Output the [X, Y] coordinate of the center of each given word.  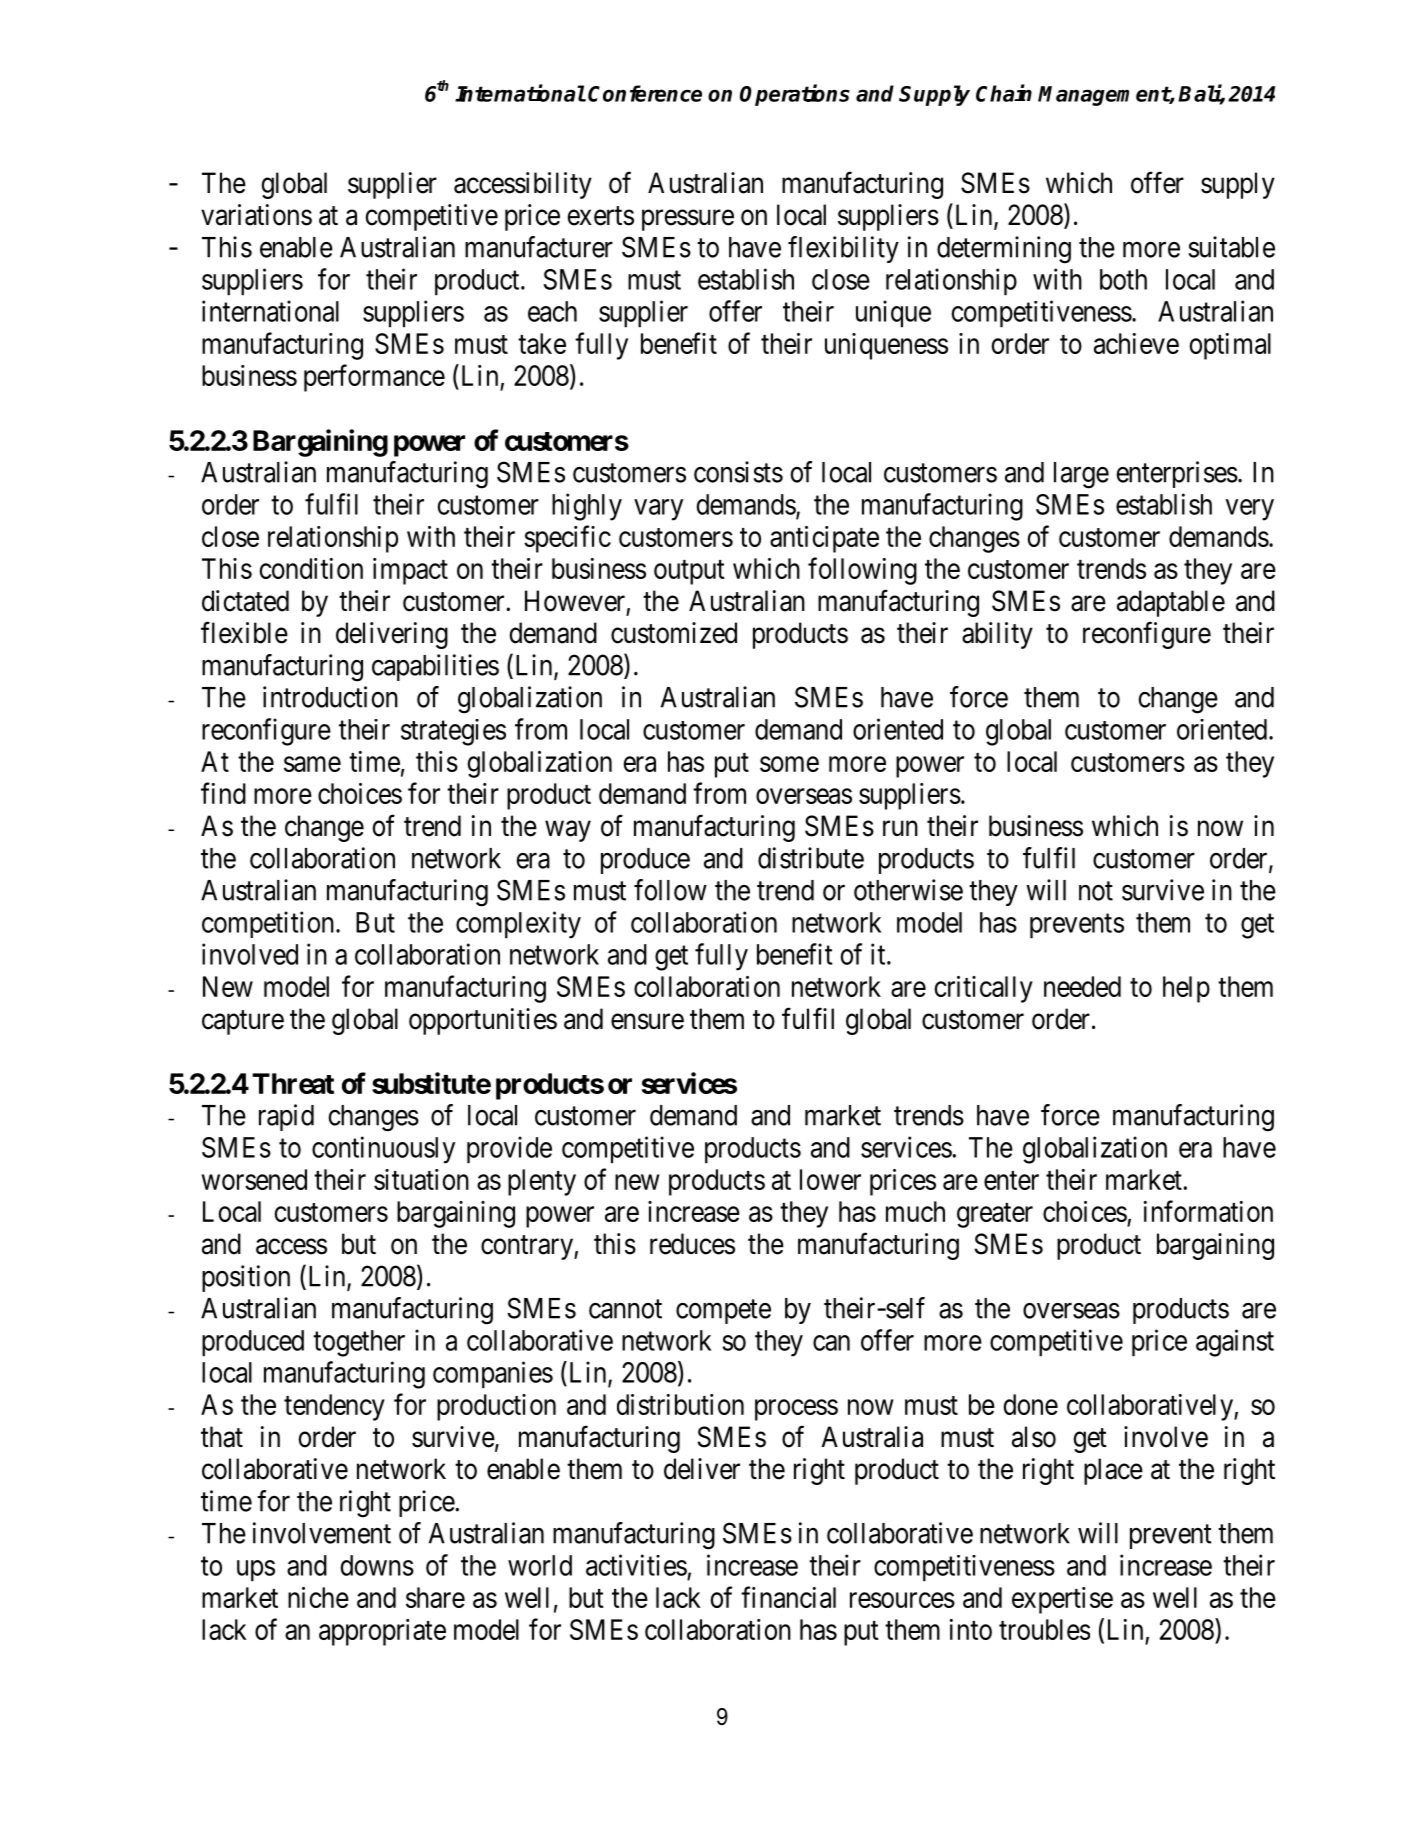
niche [318, 1597]
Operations [795, 95]
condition [311, 568]
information [1208, 1211]
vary [658, 510]
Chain [1004, 93]
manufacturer [539, 247]
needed [1082, 986]
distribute [811, 858]
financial [788, 1597]
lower [830, 1179]
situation [421, 1179]
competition [269, 924]
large [1081, 475]
